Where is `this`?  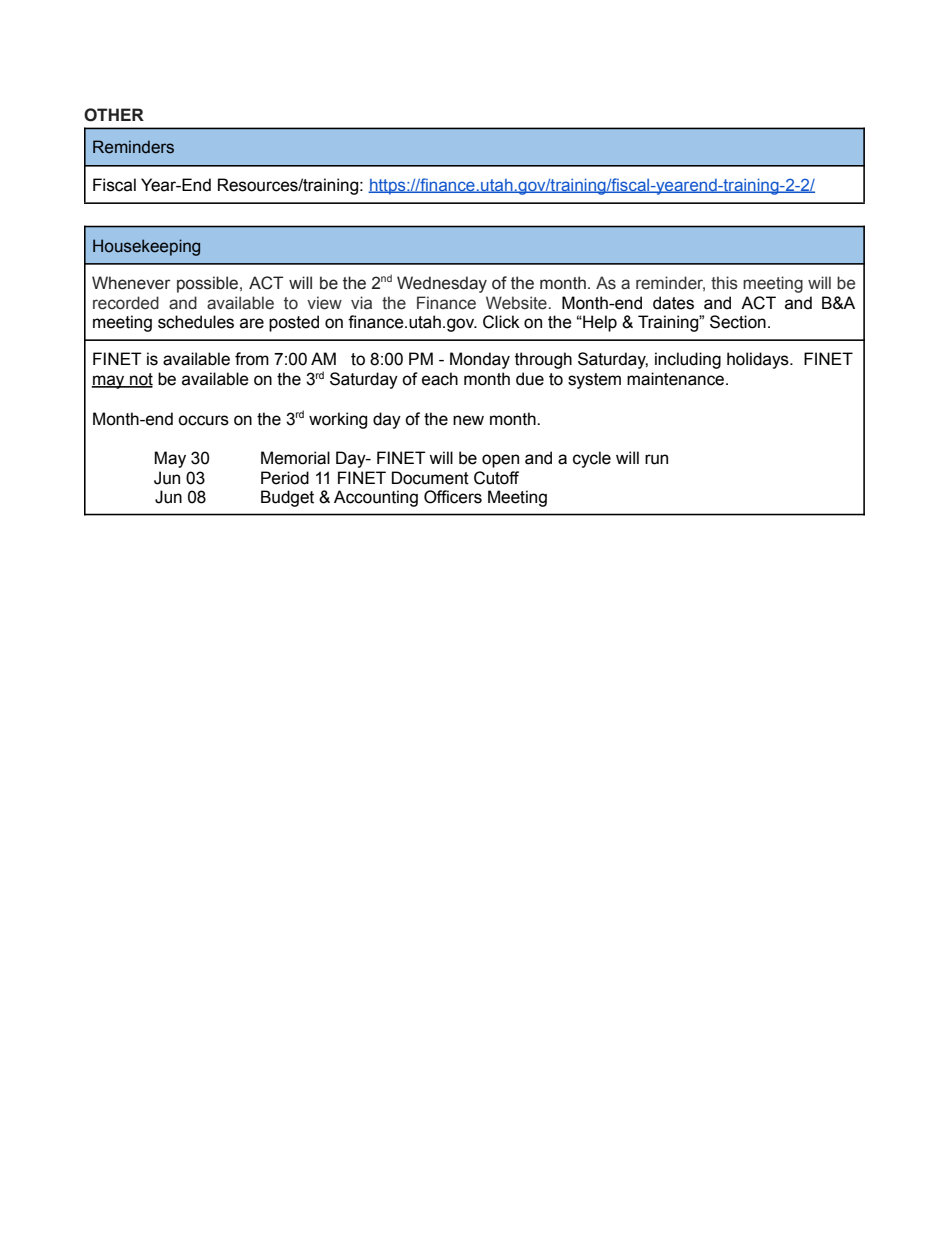 this is located at coordinates (724, 283).
